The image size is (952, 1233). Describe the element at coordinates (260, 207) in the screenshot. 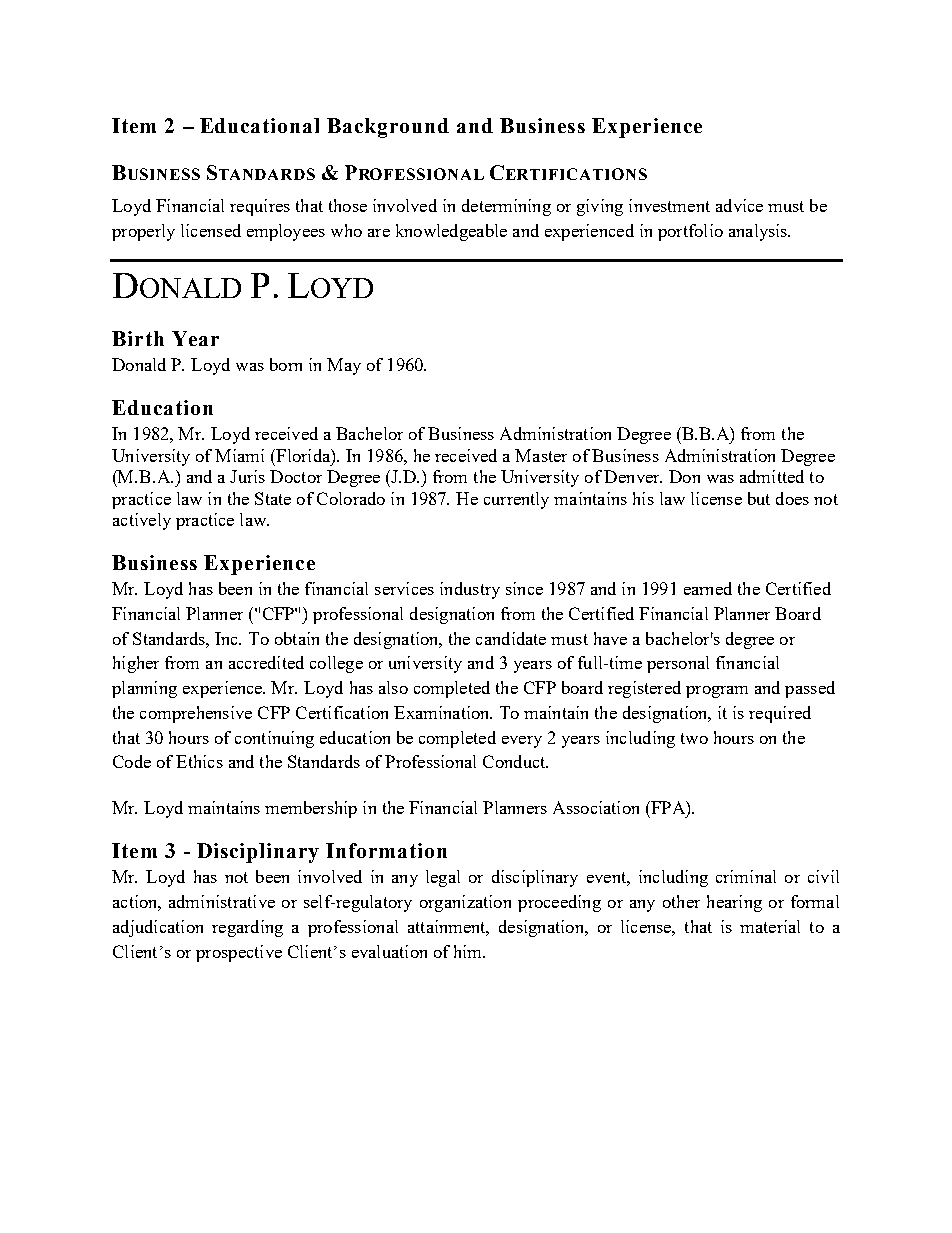

I see `requires` at that location.
